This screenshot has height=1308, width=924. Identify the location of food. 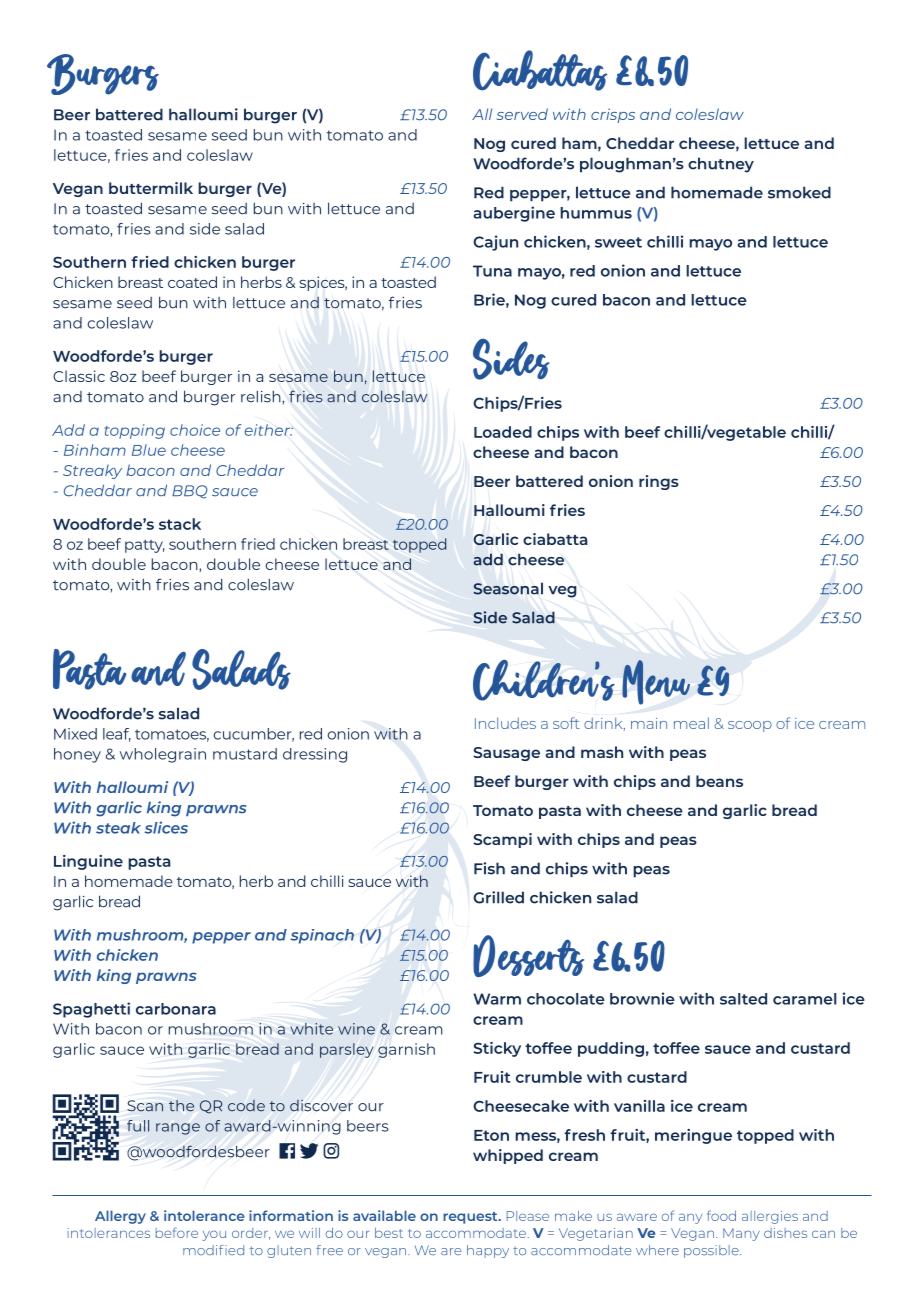
(721, 1215).
